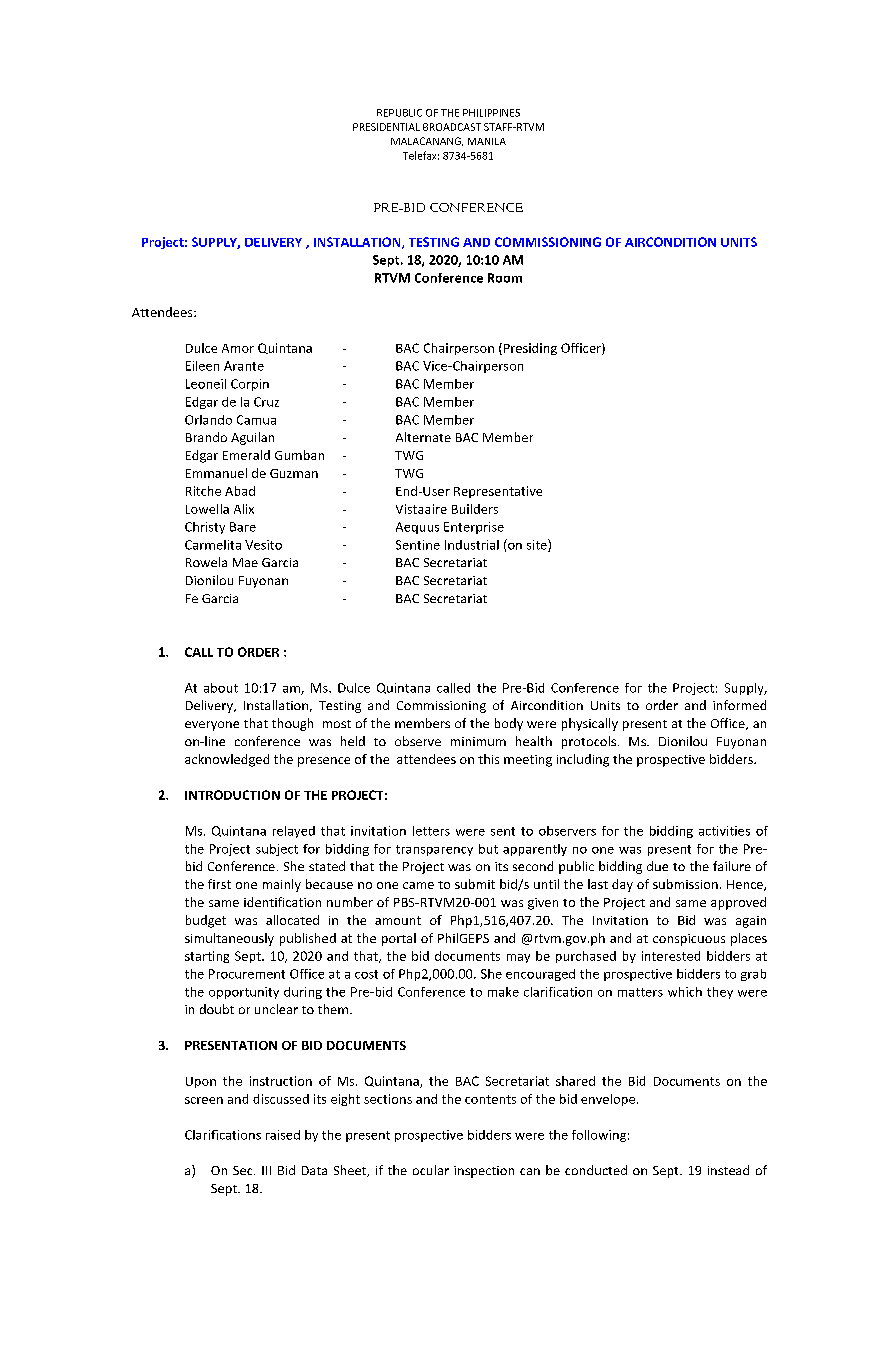 The width and height of the page is (896, 1371). What do you see at coordinates (282, 885) in the page?
I see `mainly` at bounding box center [282, 885].
